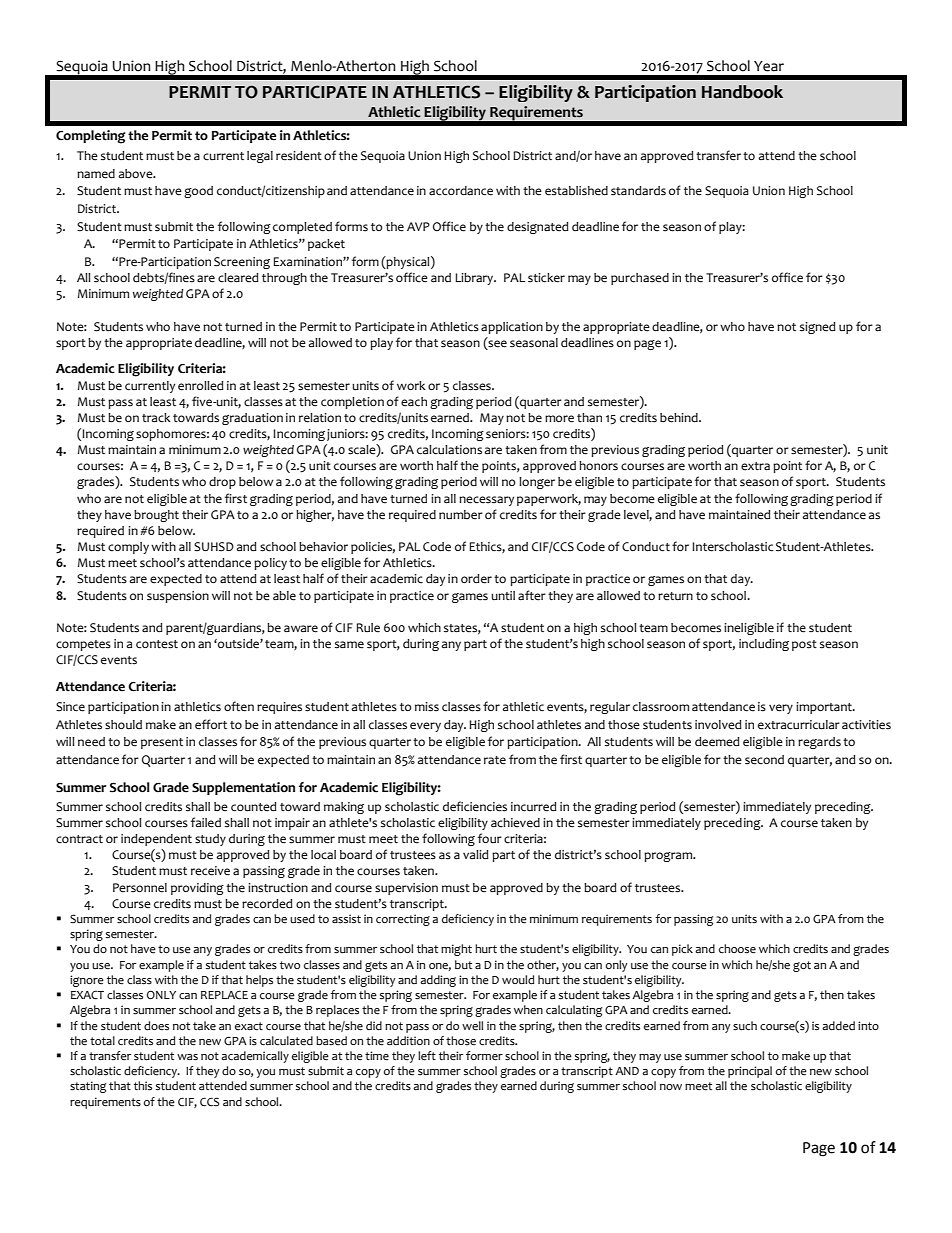 The width and height of the screenshot is (952, 1233). I want to click on calculations, so click(449, 450).
